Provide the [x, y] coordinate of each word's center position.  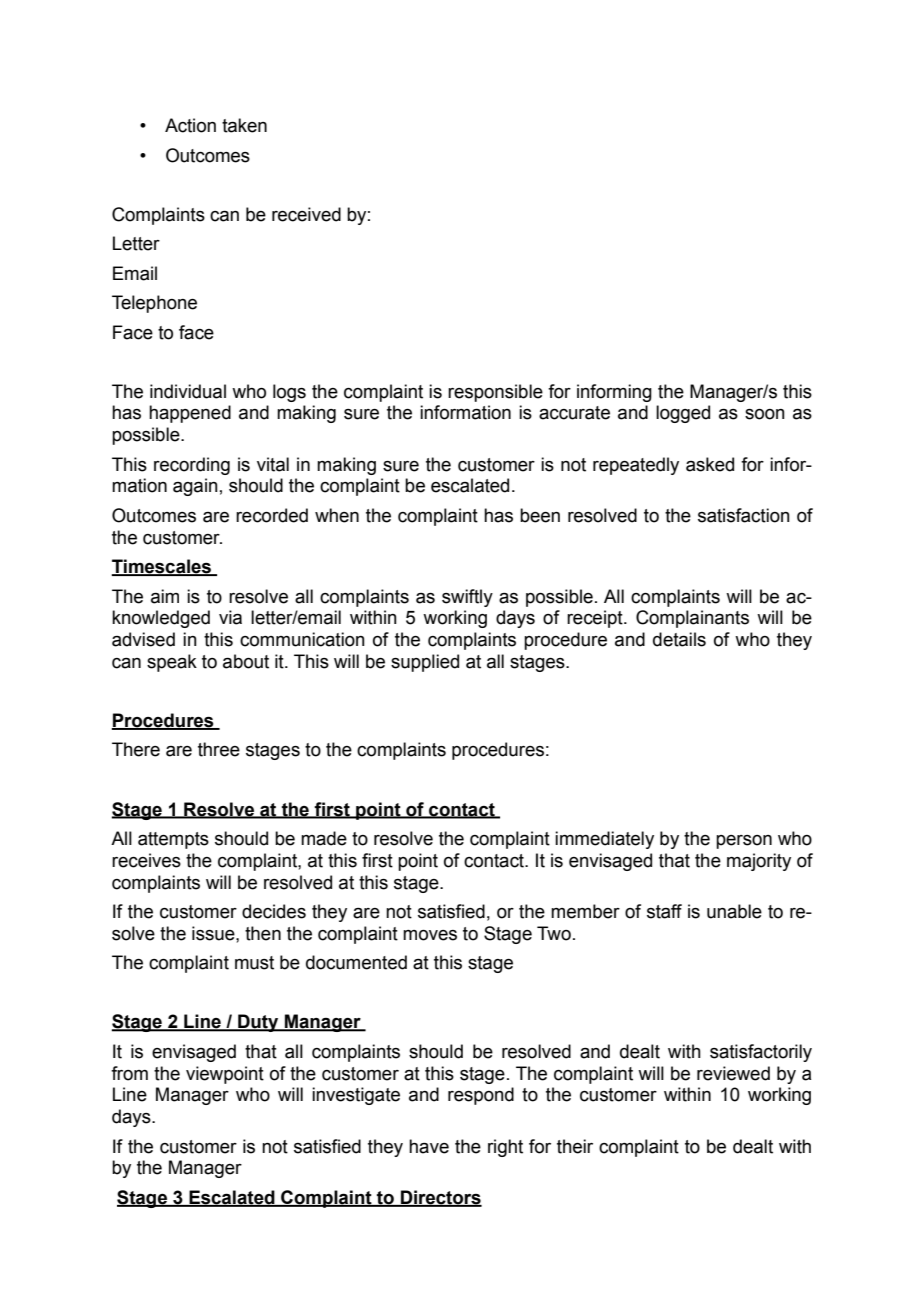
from [129, 1073]
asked [710, 464]
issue [214, 933]
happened [190, 414]
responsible [495, 393]
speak [172, 663]
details [679, 639]
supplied [425, 663]
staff [664, 911]
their [575, 1146]
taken [244, 125]
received [306, 214]
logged [683, 414]
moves [430, 935]
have [429, 1146]
